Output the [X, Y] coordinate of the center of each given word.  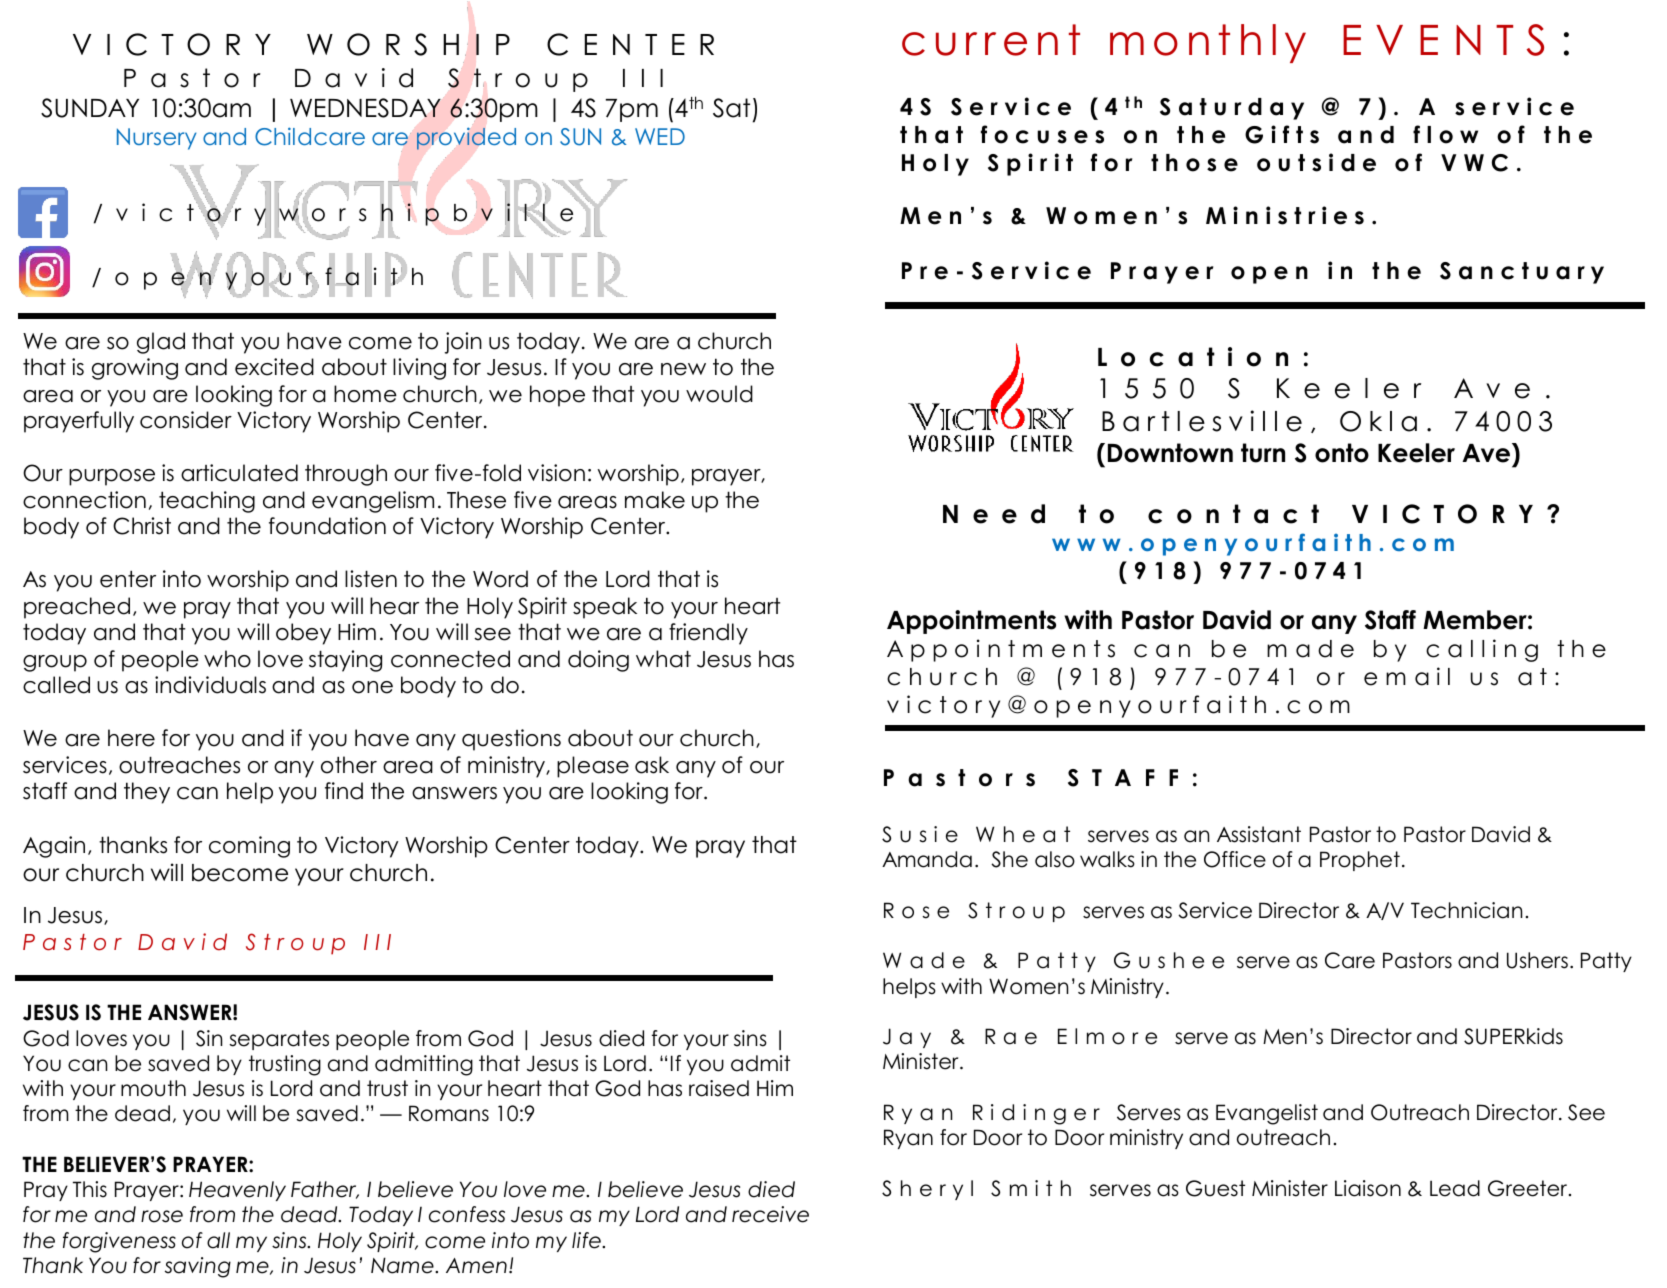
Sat [731, 108]
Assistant [1259, 834]
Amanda [927, 859]
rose [162, 1216]
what [663, 659]
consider [186, 420]
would [719, 394]
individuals [210, 685]
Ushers [1537, 960]
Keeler [1416, 453]
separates [279, 1040]
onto [1342, 453]
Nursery [156, 139]
